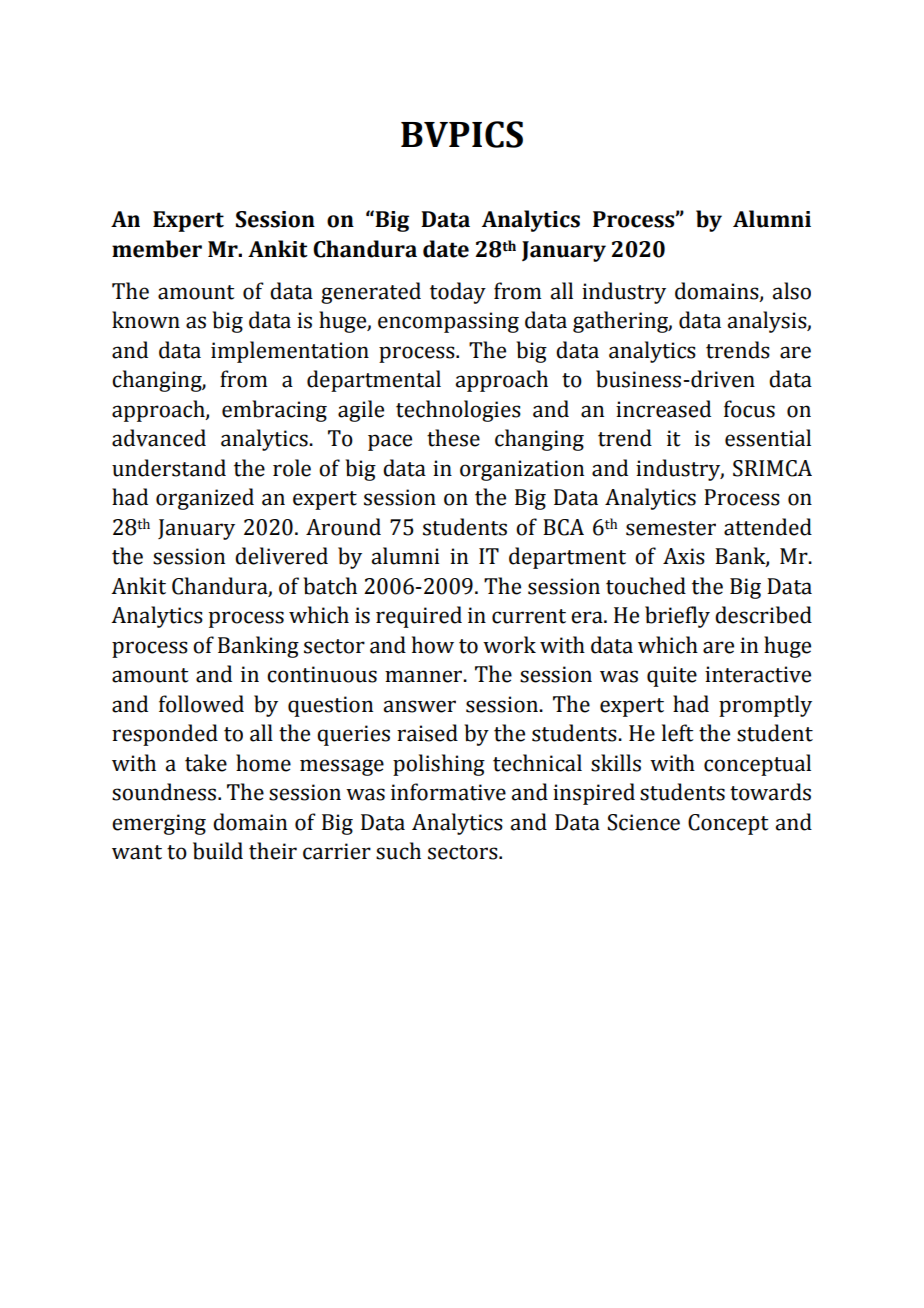 This page has height=1308, width=924. Describe the element at coordinates (563, 527) in the page. I see `BCA` at that location.
